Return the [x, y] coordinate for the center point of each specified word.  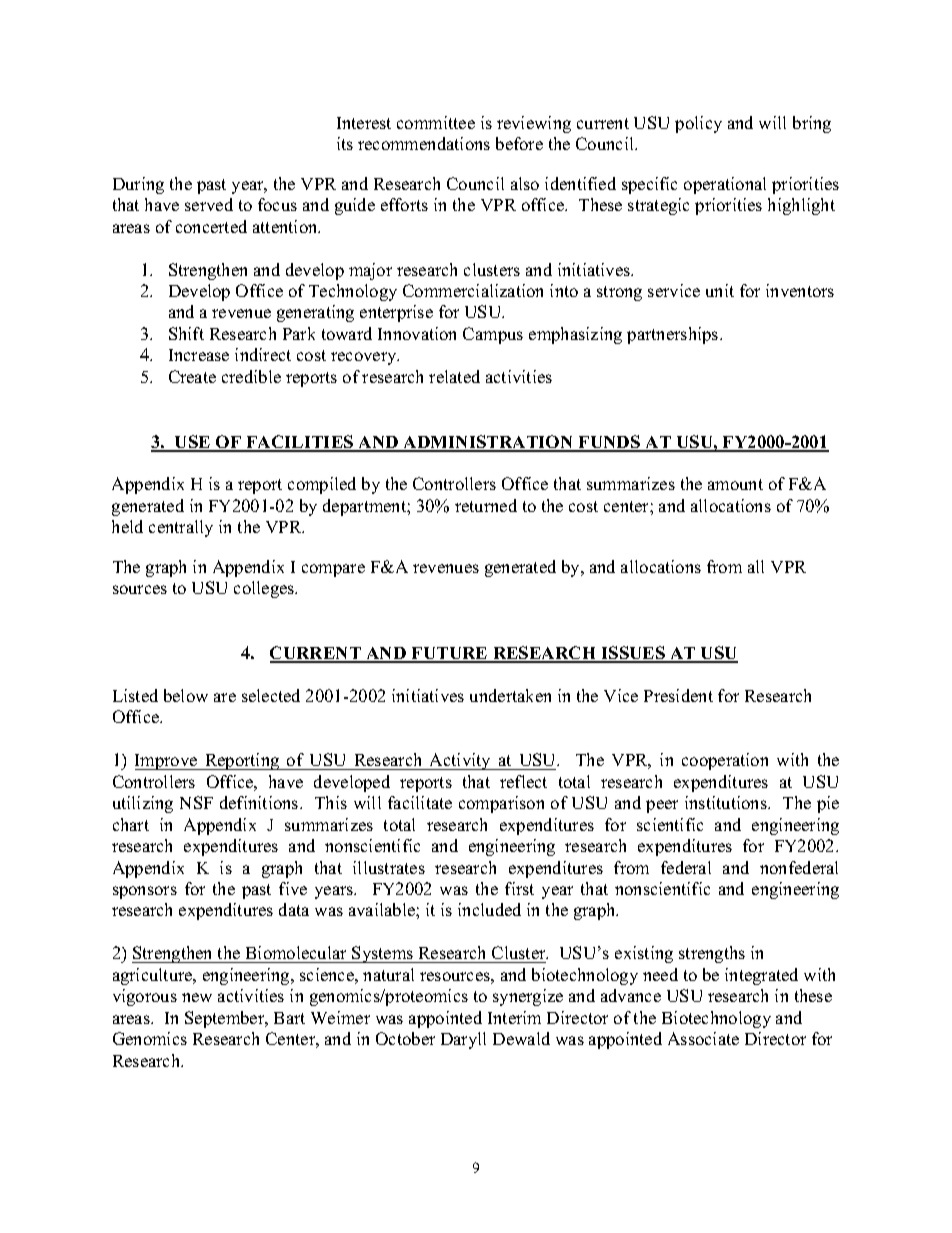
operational [725, 185]
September [226, 1019]
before [519, 143]
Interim [514, 1017]
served [209, 204]
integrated [761, 976]
